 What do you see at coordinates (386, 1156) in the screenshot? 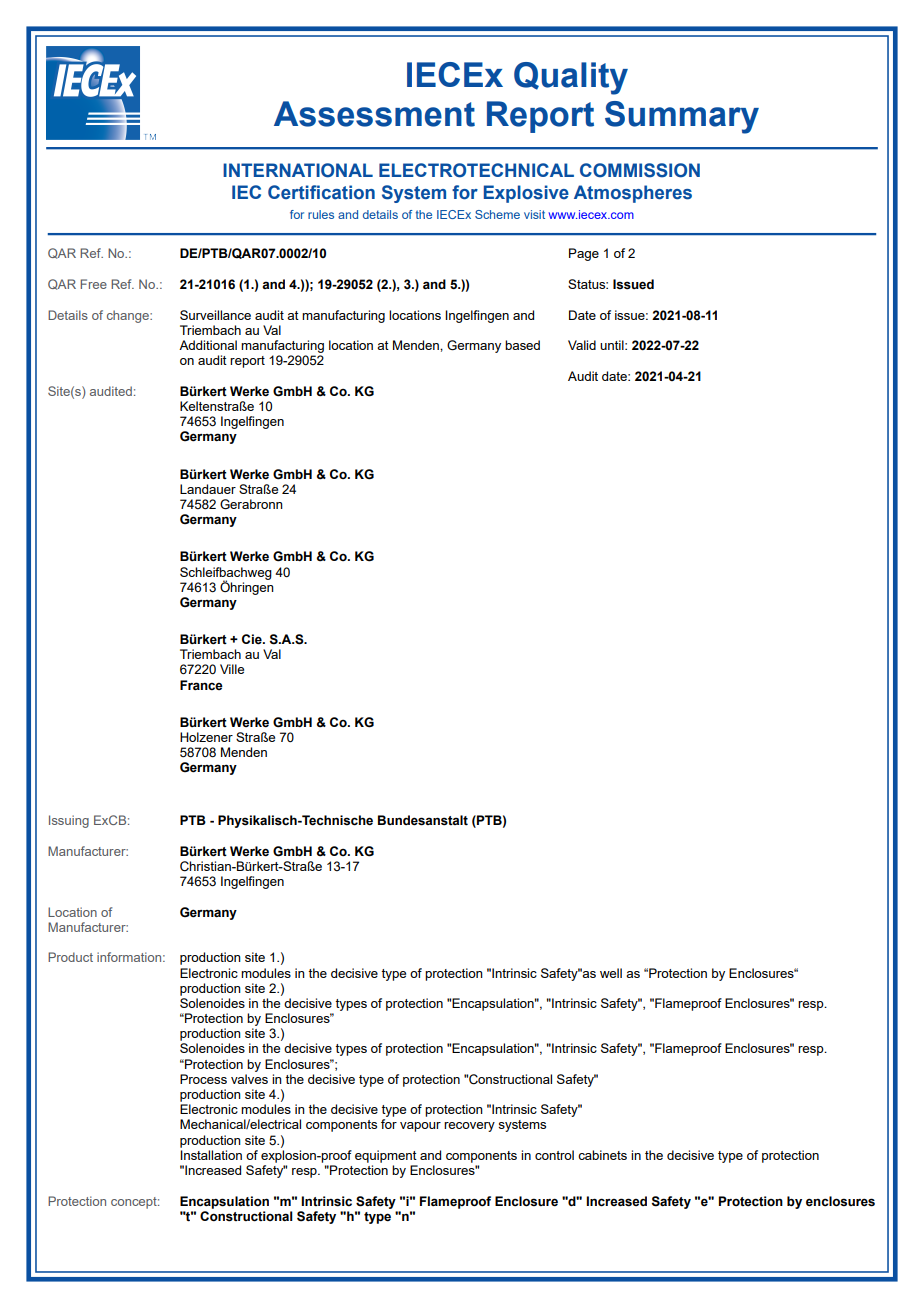
I see `equipment` at bounding box center [386, 1156].
